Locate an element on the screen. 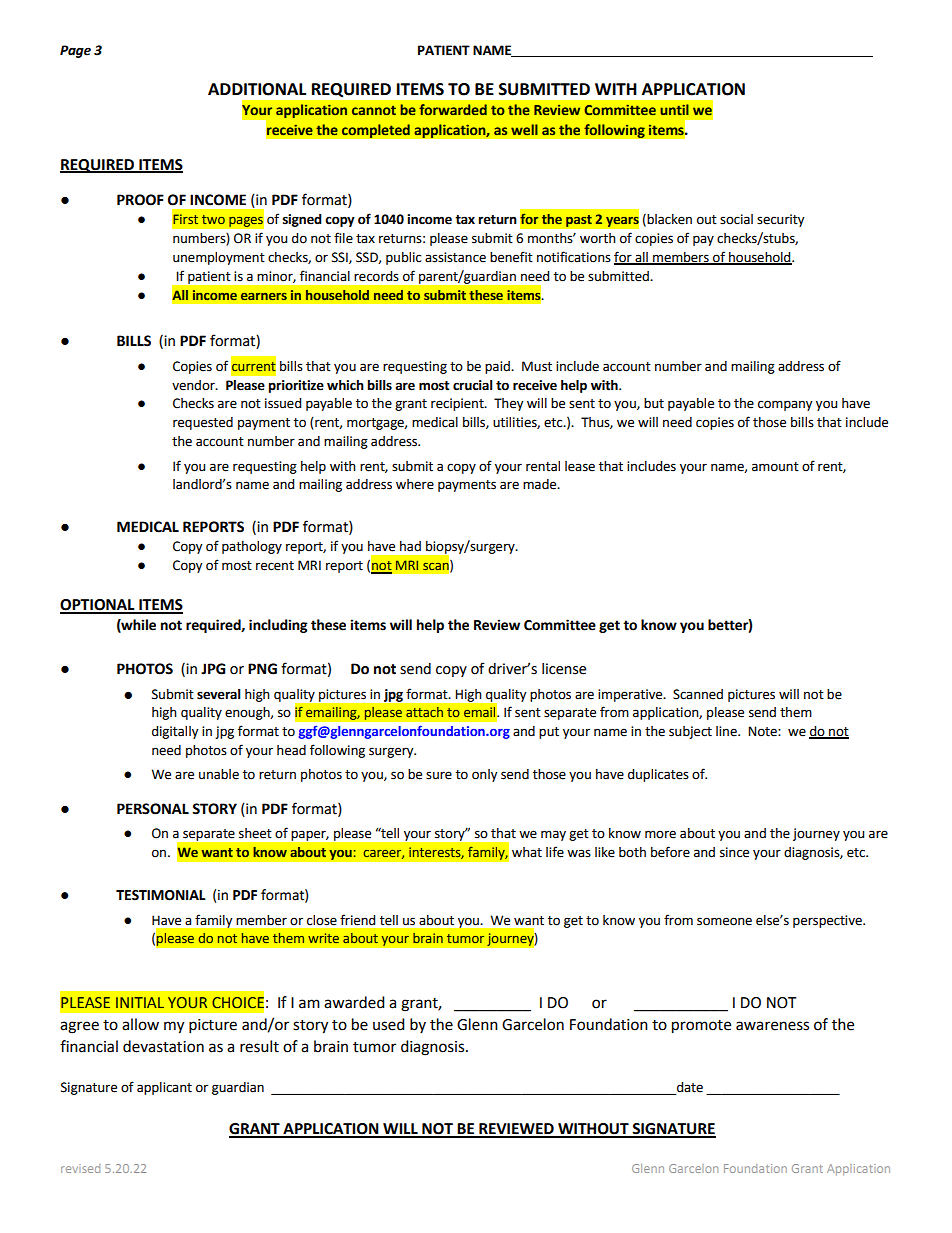 This screenshot has width=952, height=1233. since is located at coordinates (734, 852).
